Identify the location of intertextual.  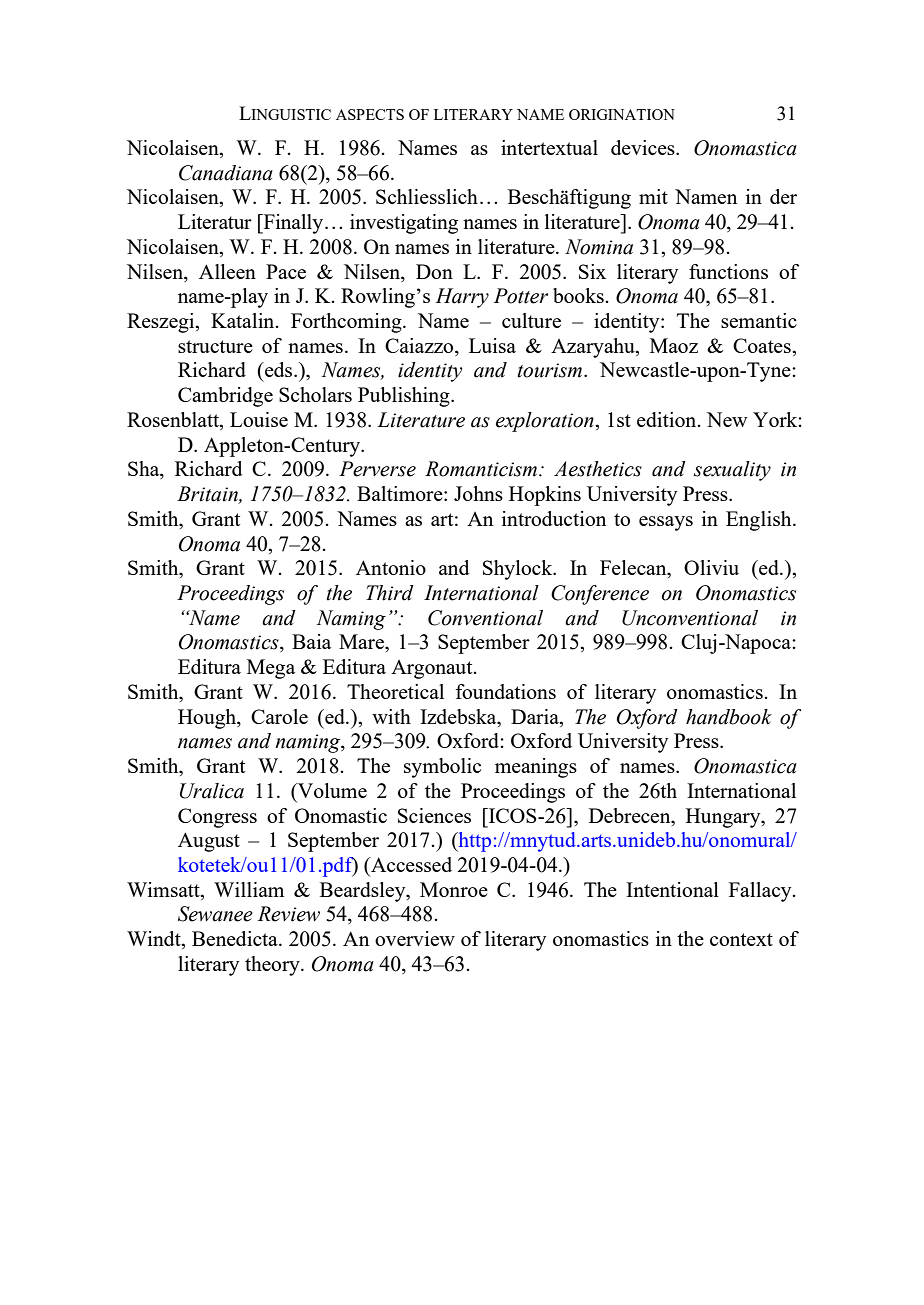
(549, 147).
